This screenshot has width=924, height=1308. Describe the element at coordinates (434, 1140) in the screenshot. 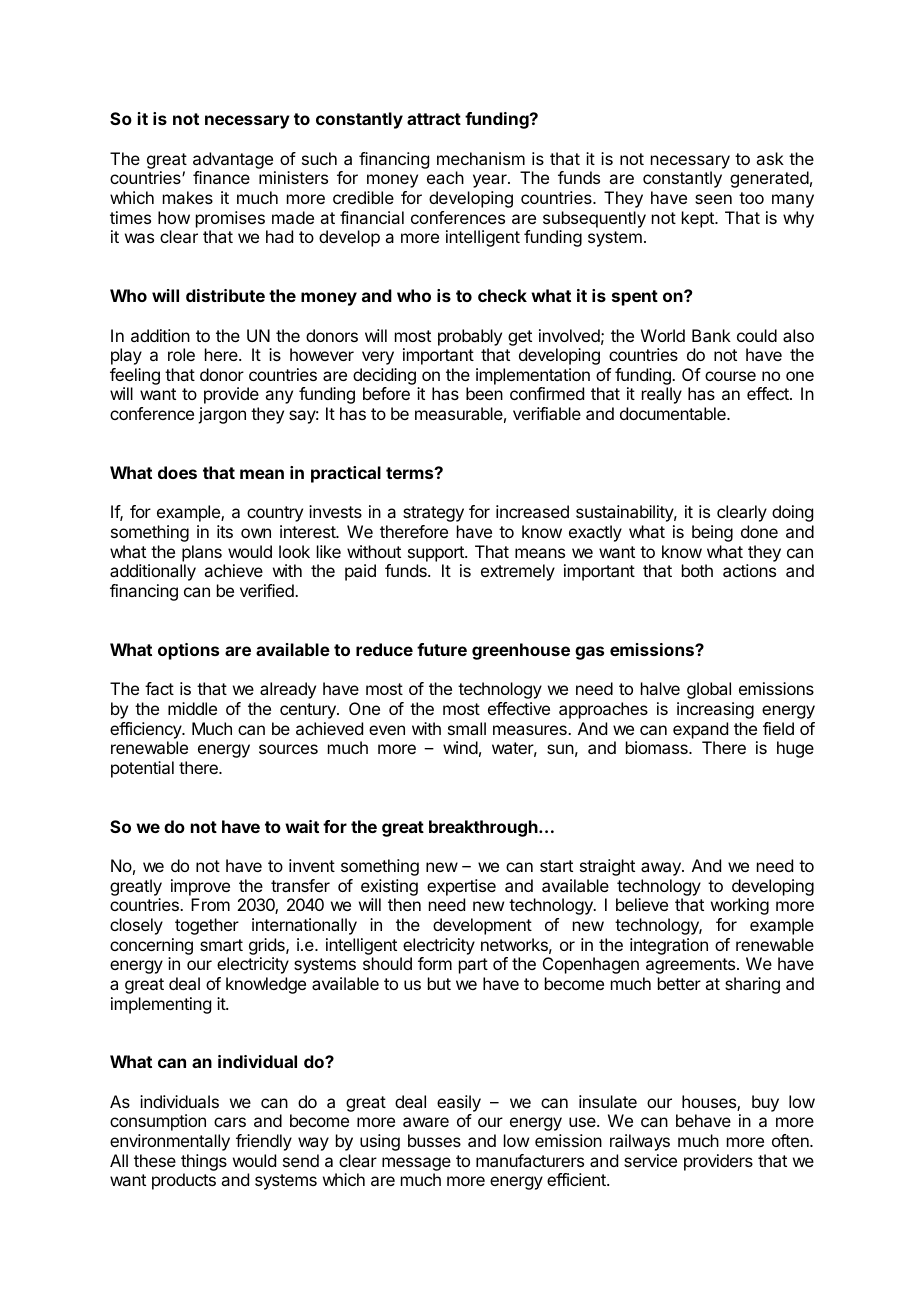

I see `busses` at that location.
